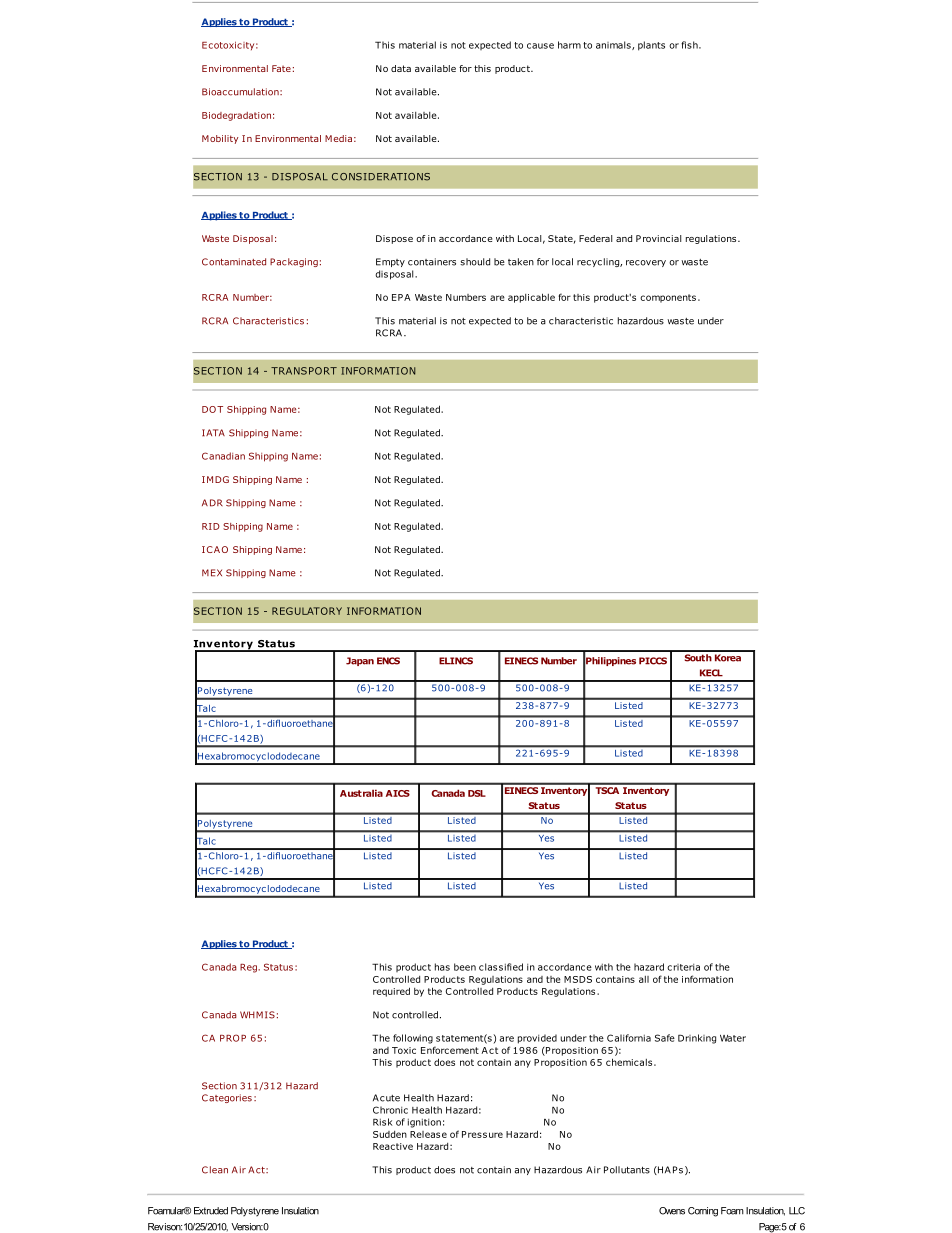  What do you see at coordinates (281, 68) in the screenshot?
I see `Fate` at bounding box center [281, 68].
